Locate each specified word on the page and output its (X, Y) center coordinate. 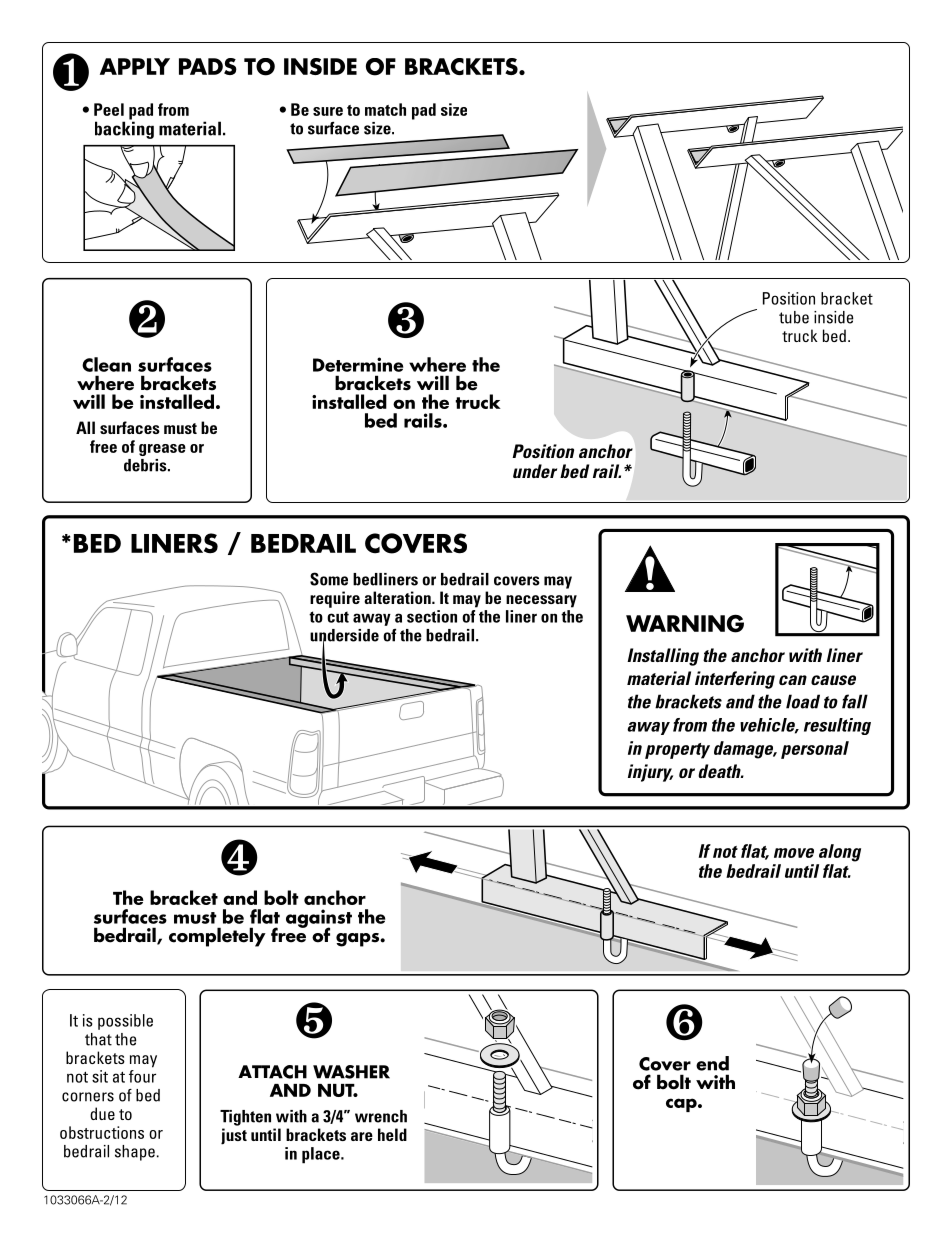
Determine (358, 364)
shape (135, 1153)
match (385, 109)
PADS (208, 66)
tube (794, 317)
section (432, 616)
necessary (541, 601)
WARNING (685, 623)
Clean (106, 364)
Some (329, 579)
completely (217, 937)
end (712, 1063)
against (319, 919)
